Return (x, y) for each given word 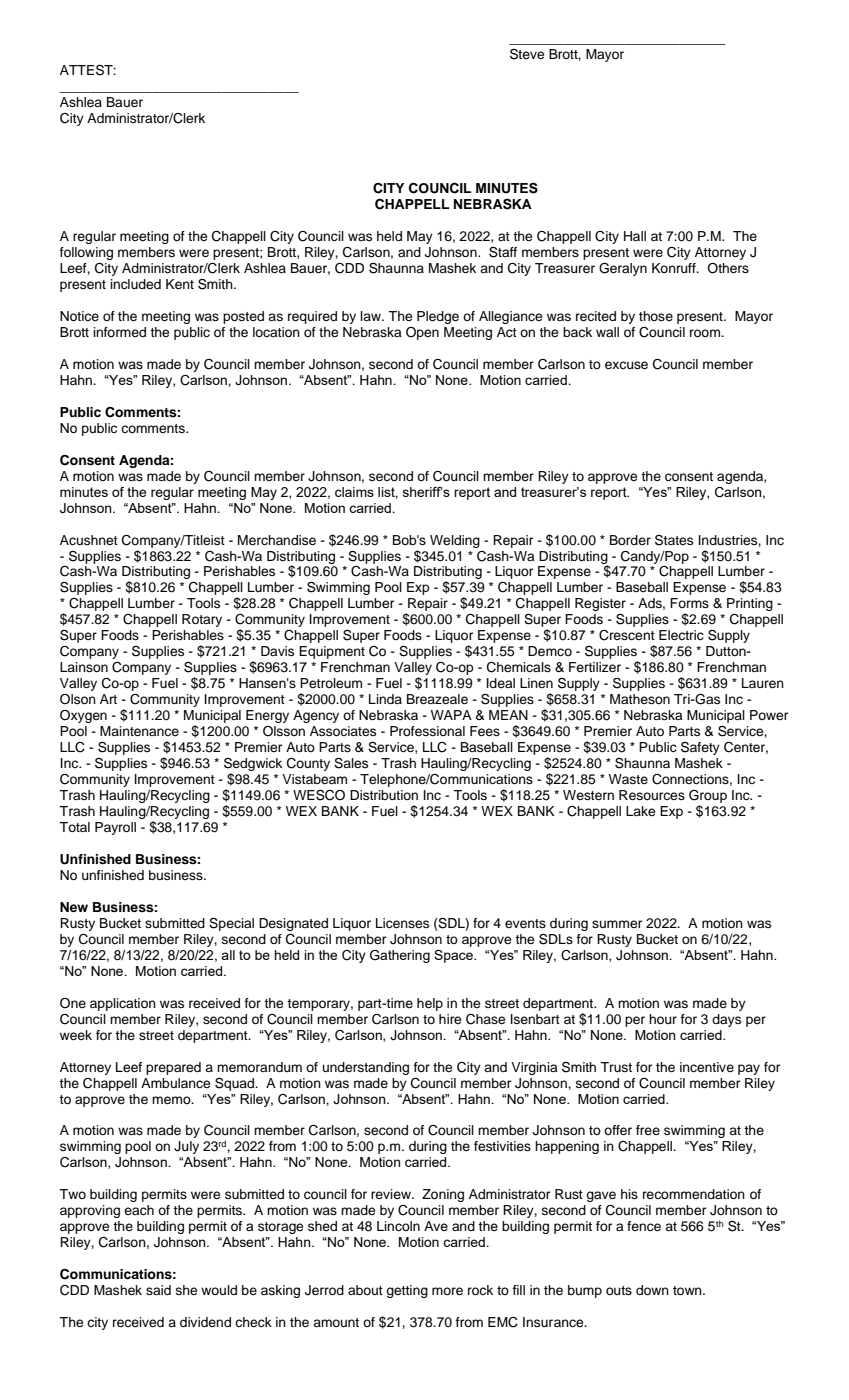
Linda (385, 699)
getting (407, 1291)
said (158, 1290)
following (86, 253)
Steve (527, 54)
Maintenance (139, 731)
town (688, 1290)
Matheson (640, 699)
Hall (635, 236)
